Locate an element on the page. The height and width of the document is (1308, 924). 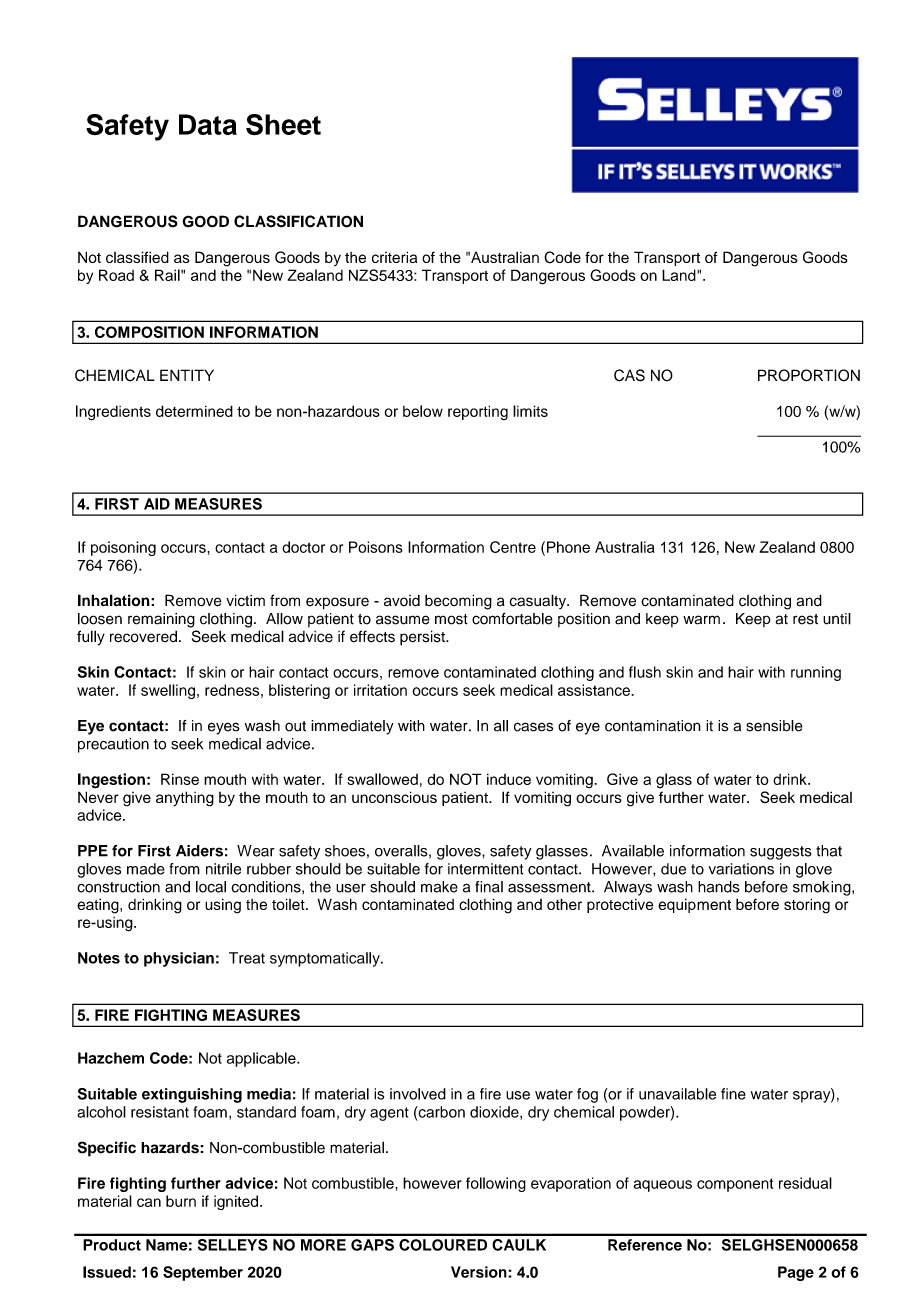
PROPORTION is located at coordinates (809, 375).
